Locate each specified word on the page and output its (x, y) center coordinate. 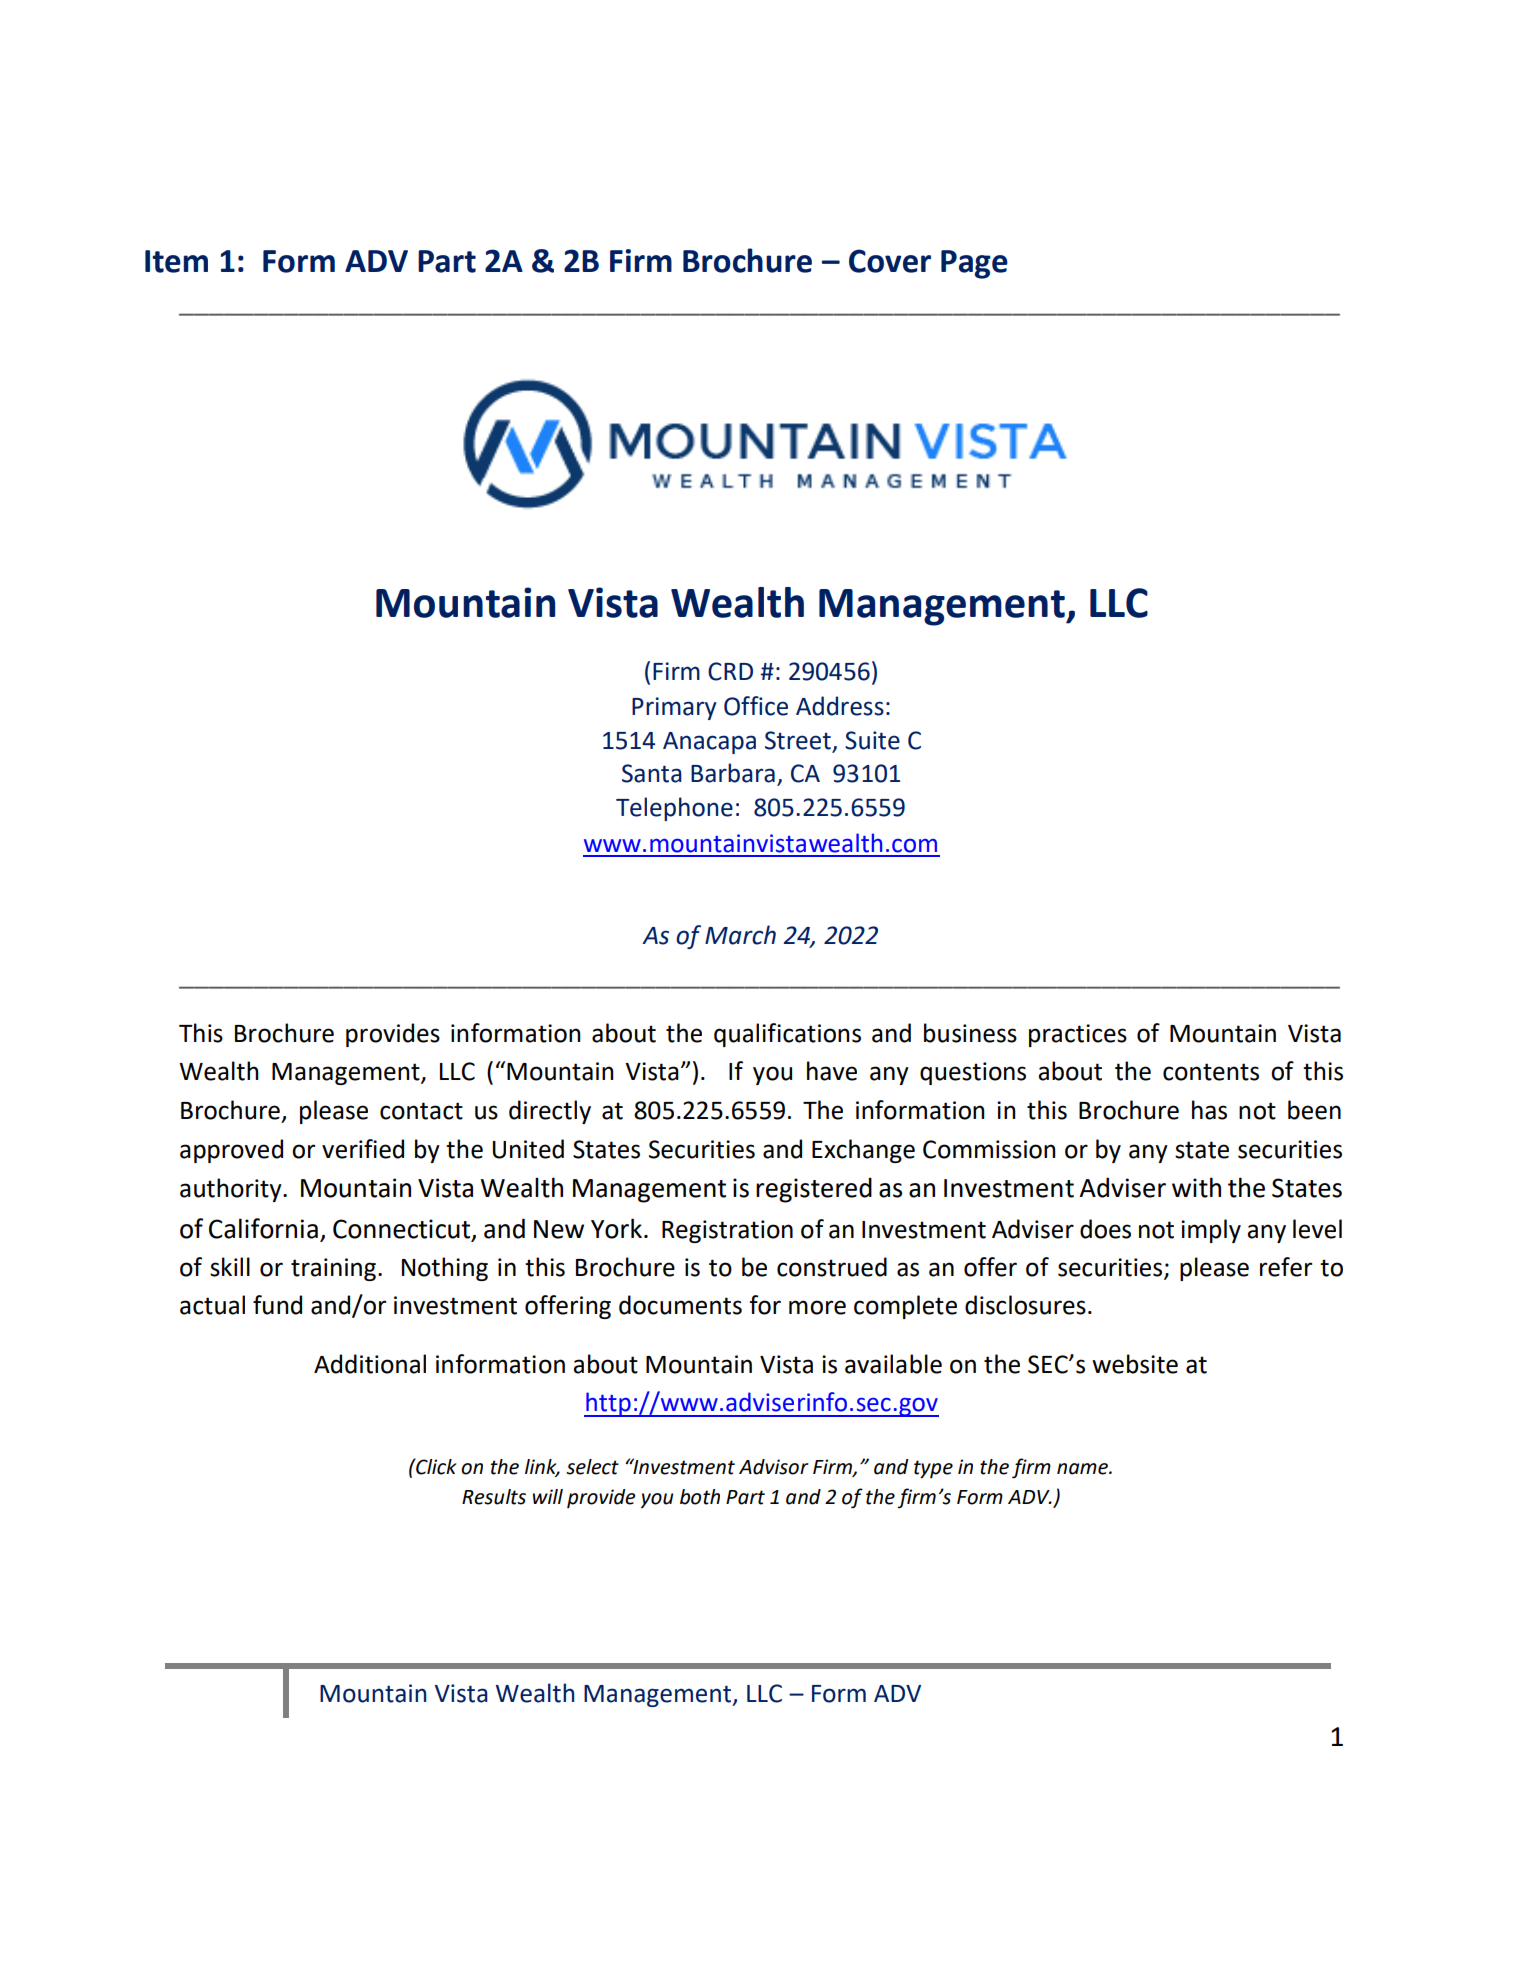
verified (363, 1149)
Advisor (774, 1467)
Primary (674, 708)
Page (974, 264)
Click (435, 1466)
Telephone (674, 809)
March (740, 935)
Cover (890, 261)
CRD (730, 671)
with (1196, 1187)
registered (814, 1190)
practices (1078, 1035)
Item (176, 261)
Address (840, 706)
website (1135, 1364)
